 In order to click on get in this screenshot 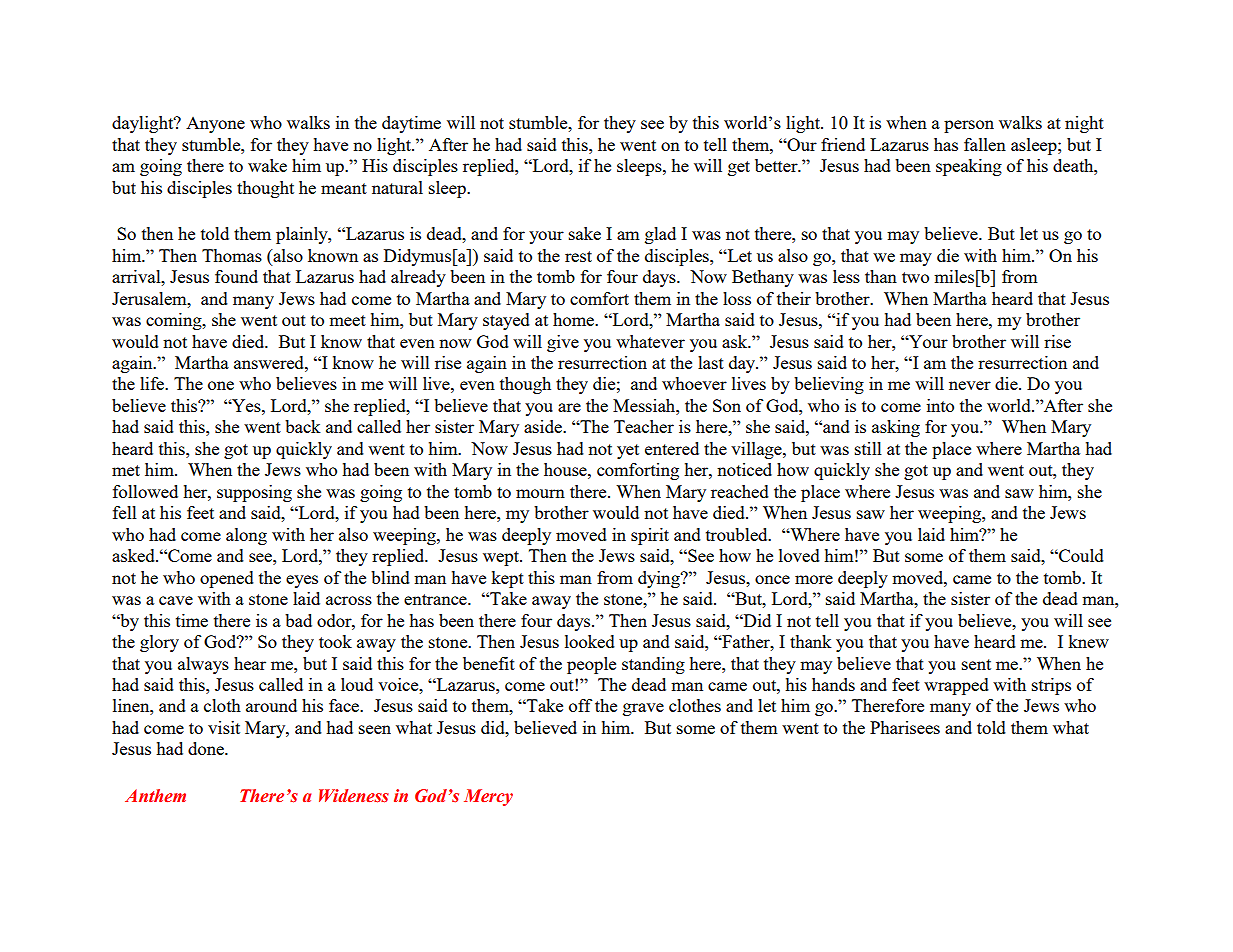, I will do `click(739, 168)`.
